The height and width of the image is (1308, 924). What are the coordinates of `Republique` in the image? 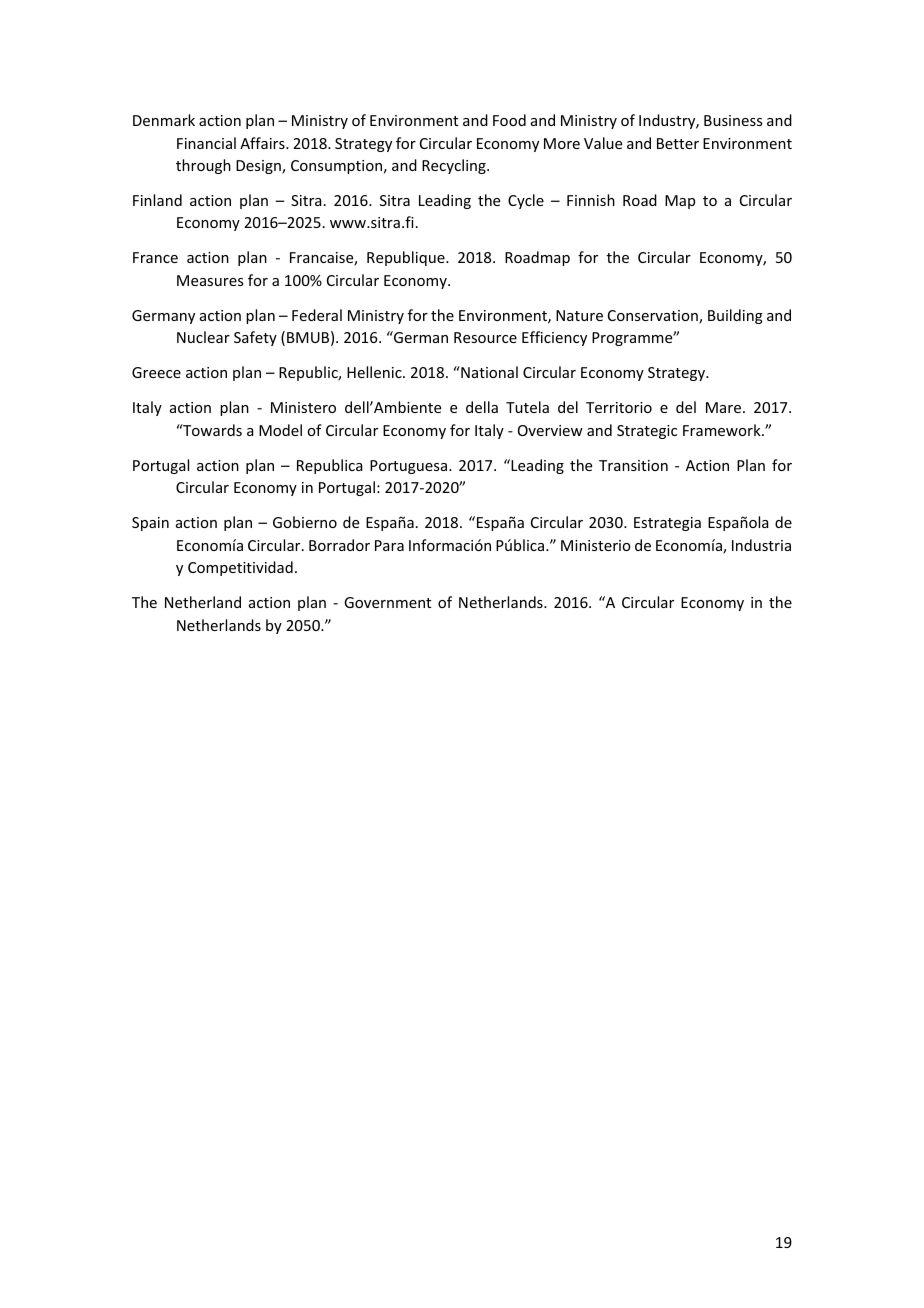 It's located at (407, 258).
